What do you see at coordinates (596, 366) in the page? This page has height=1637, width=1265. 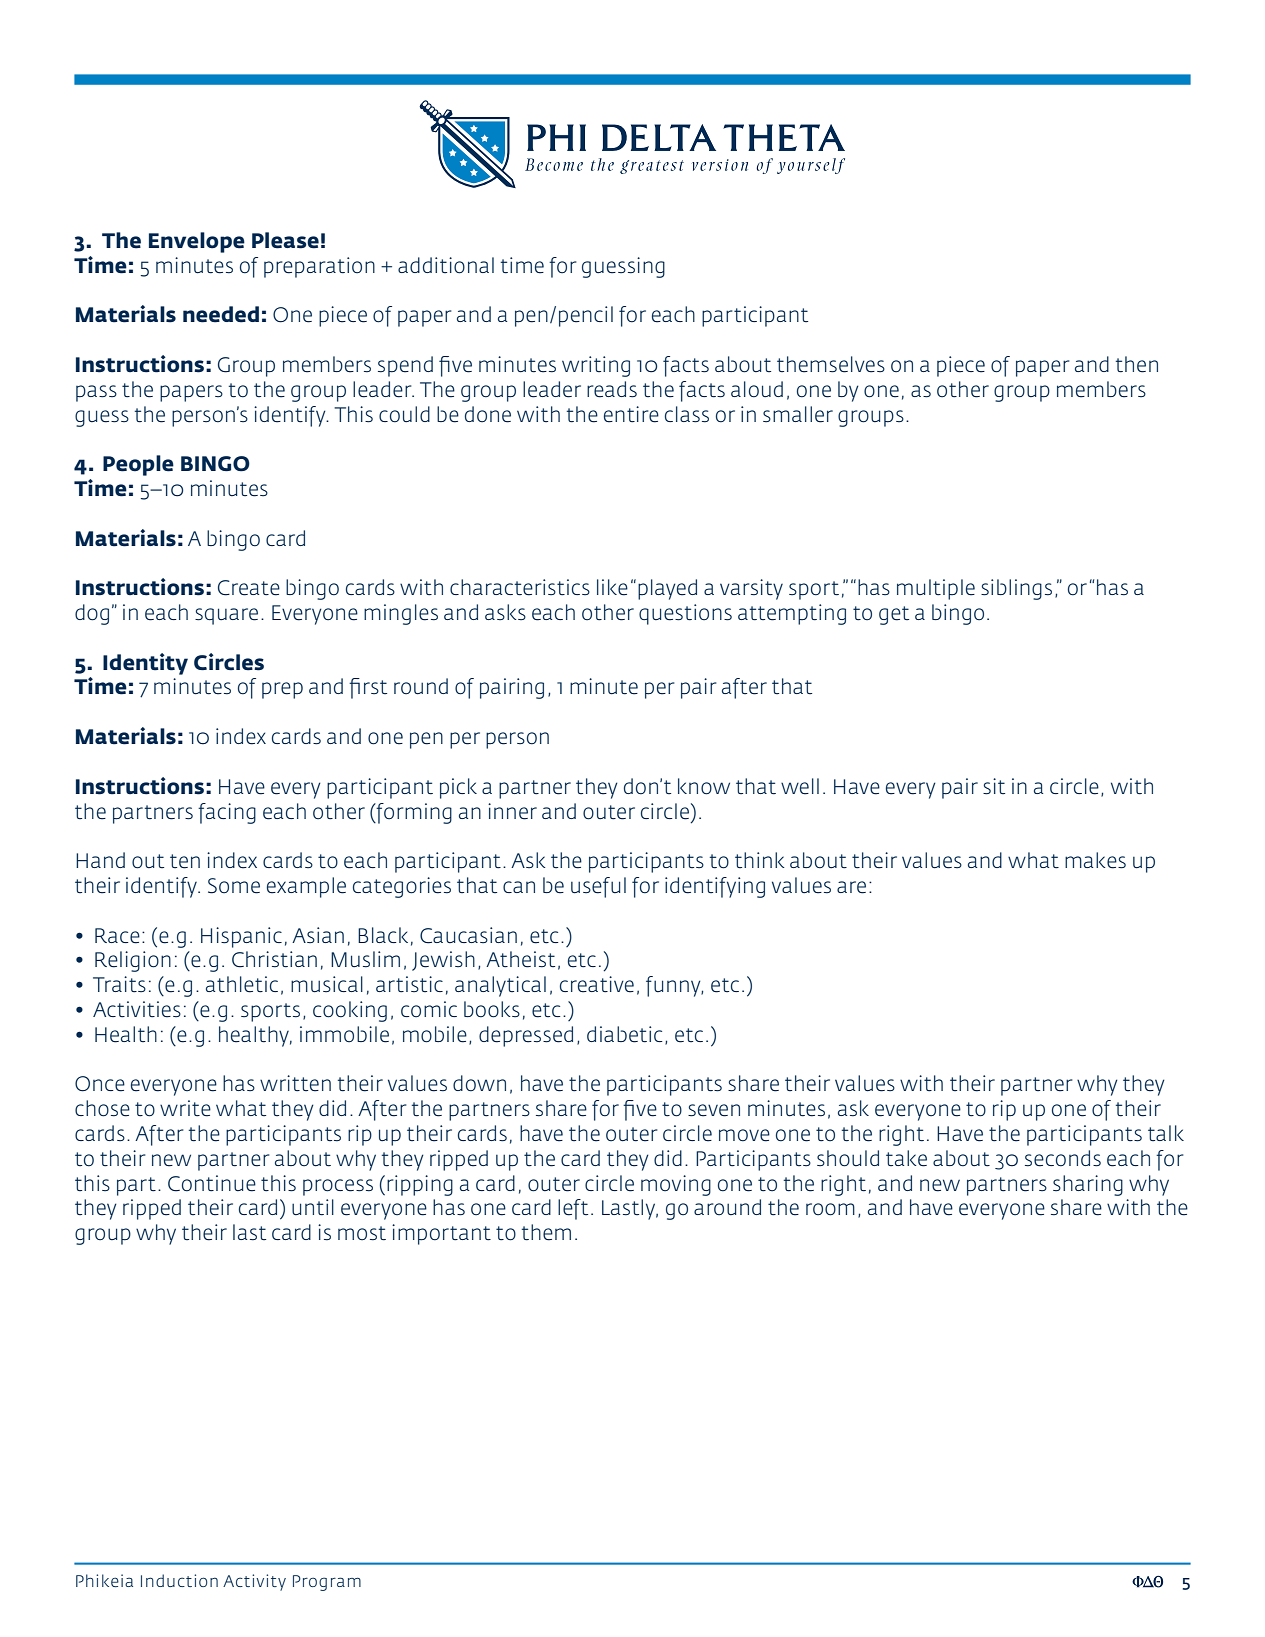 I see `writing` at bounding box center [596, 366].
